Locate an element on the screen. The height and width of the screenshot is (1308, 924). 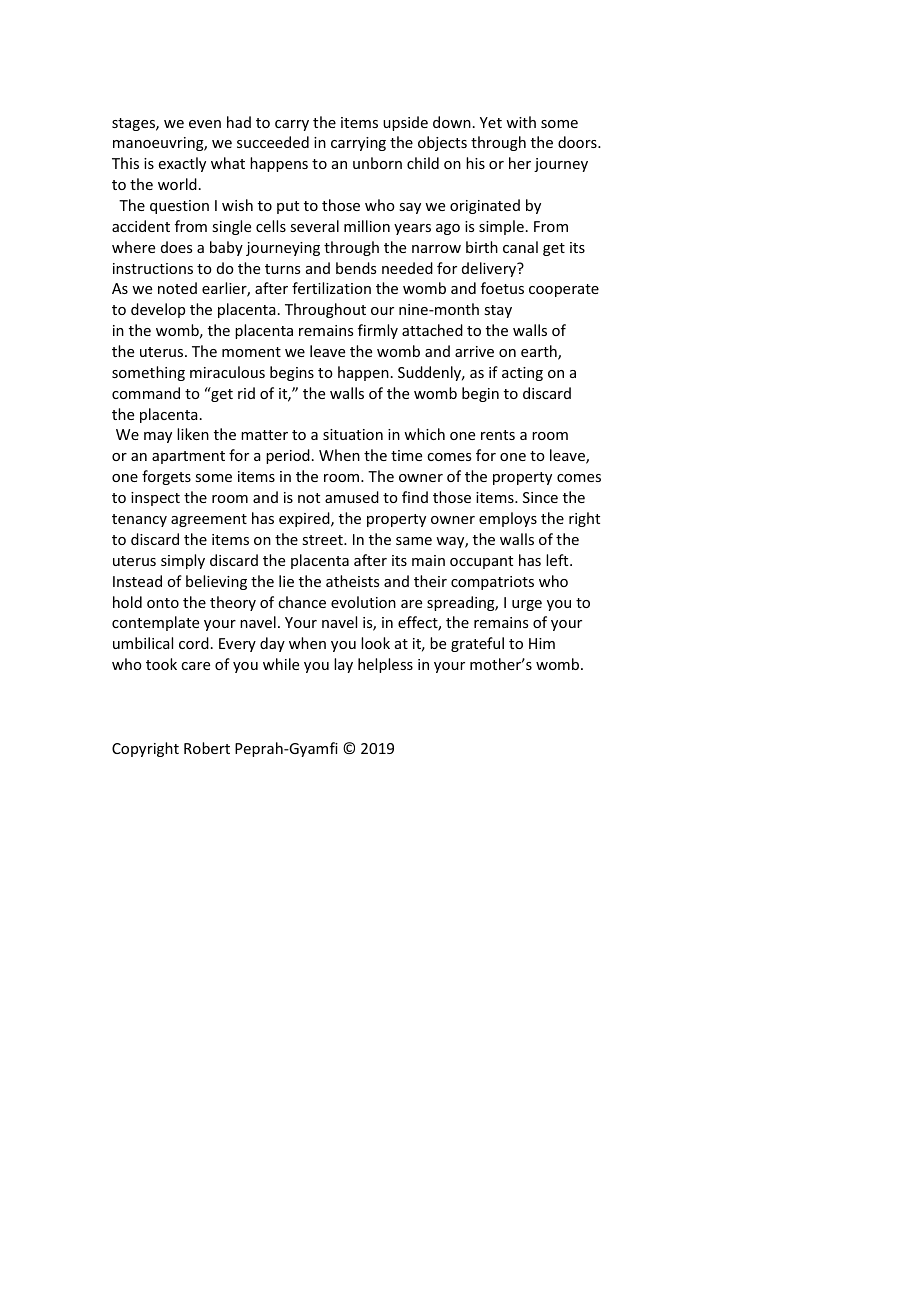
with is located at coordinates (521, 122).
